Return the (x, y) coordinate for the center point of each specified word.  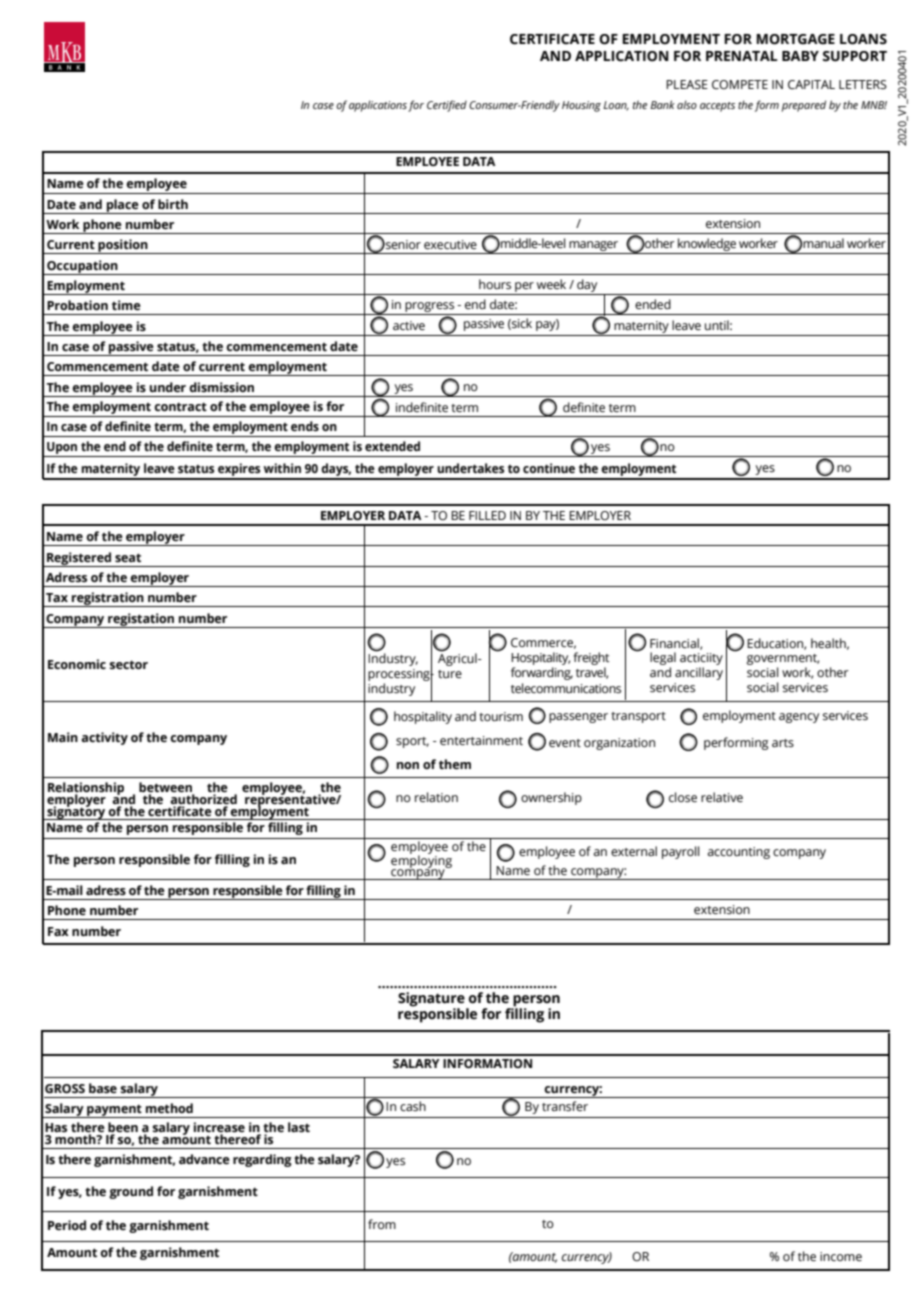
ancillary (699, 673)
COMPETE (740, 85)
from (382, 1224)
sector (129, 664)
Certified (447, 106)
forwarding (542, 673)
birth (173, 204)
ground (131, 1192)
